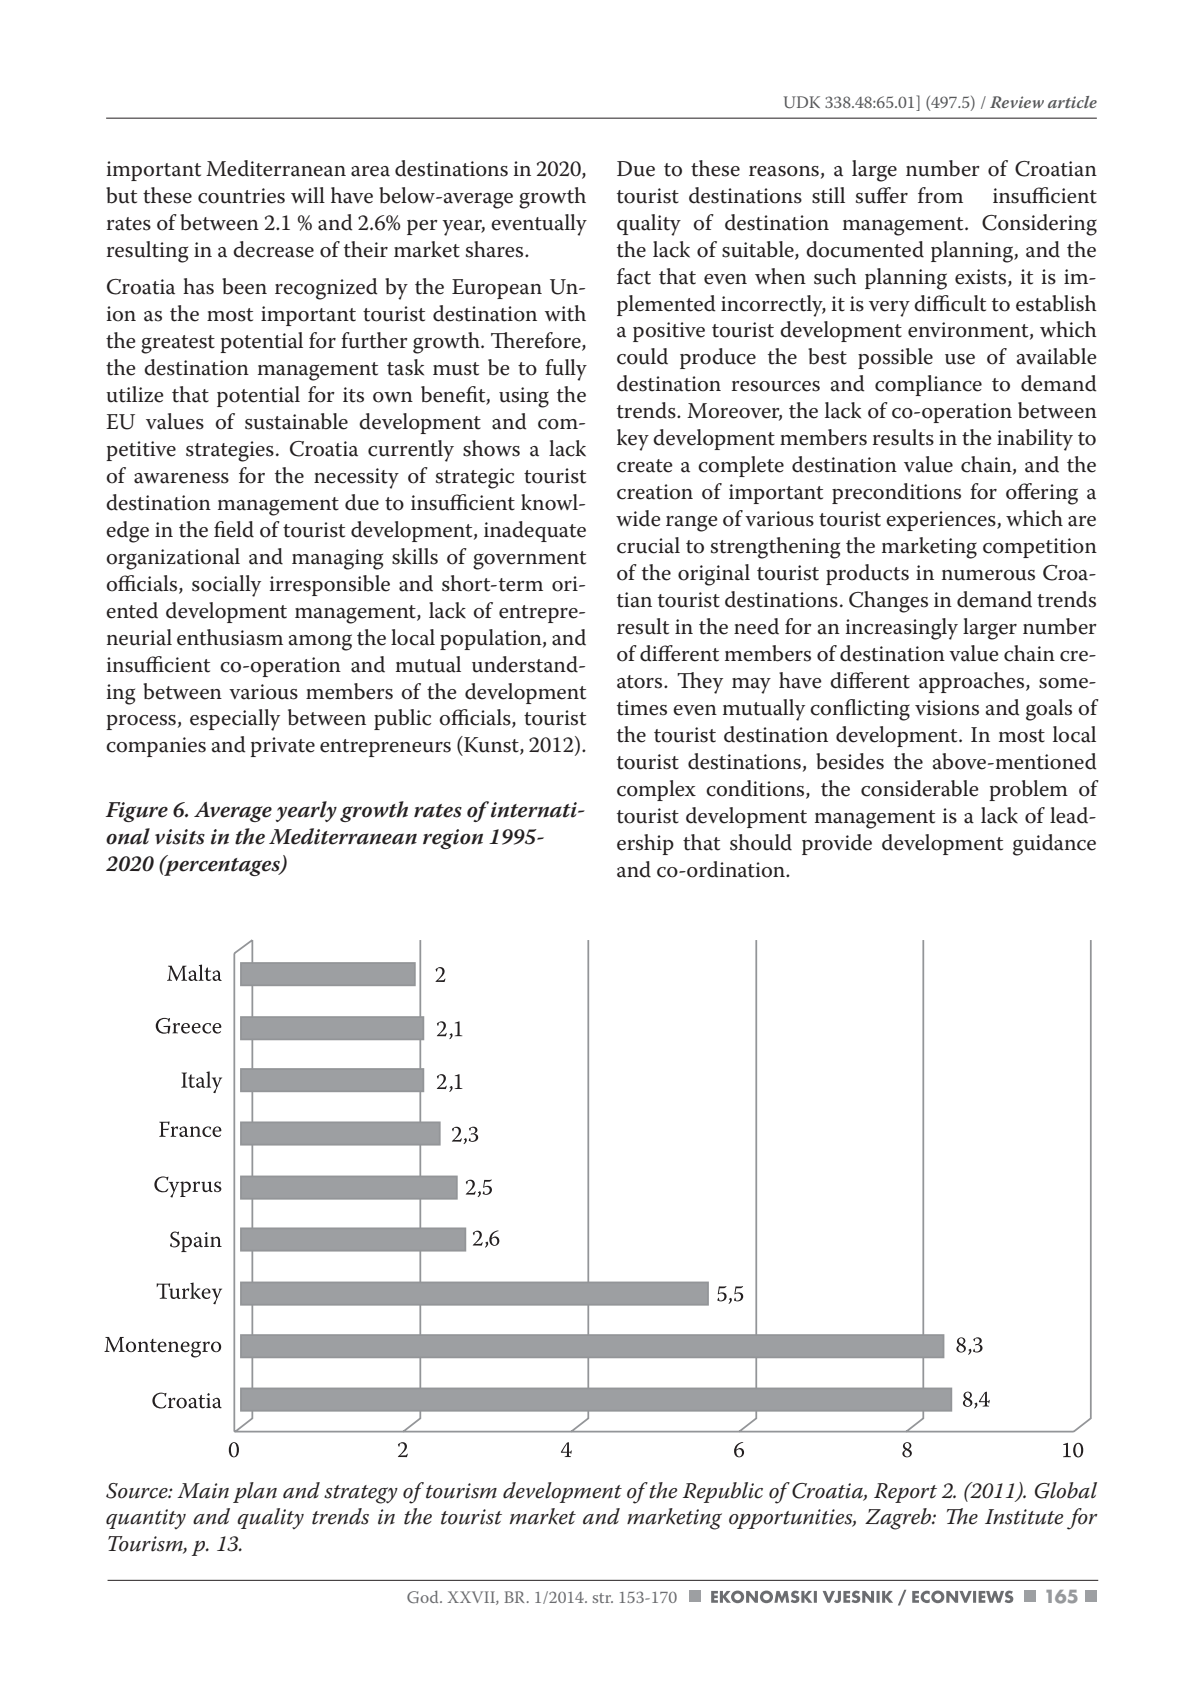 The height and width of the image is (1698, 1203). Describe the element at coordinates (241, 196) in the image. I see `countries` at that location.
